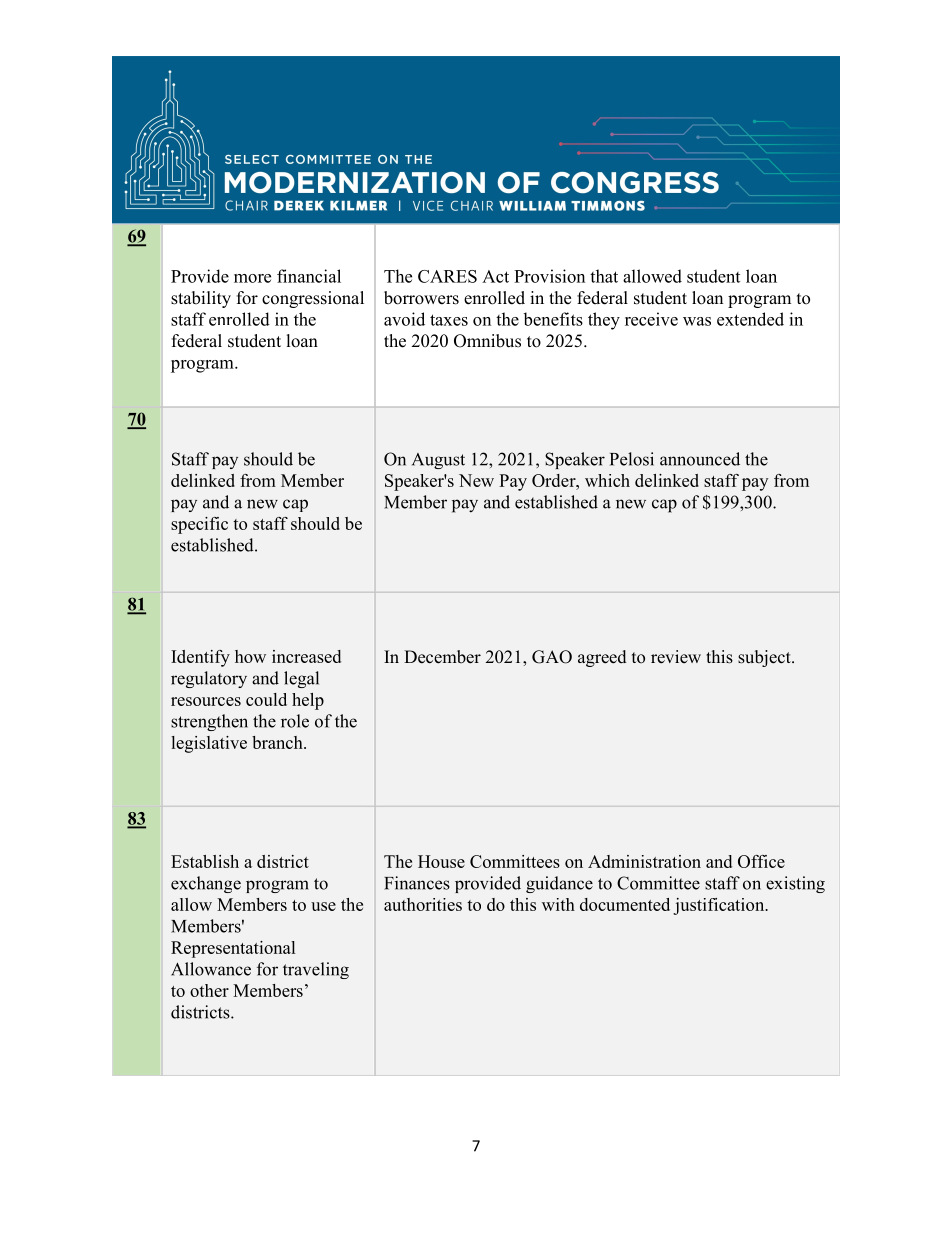 This screenshot has height=1233, width=952. I want to click on announced, so click(700, 459).
